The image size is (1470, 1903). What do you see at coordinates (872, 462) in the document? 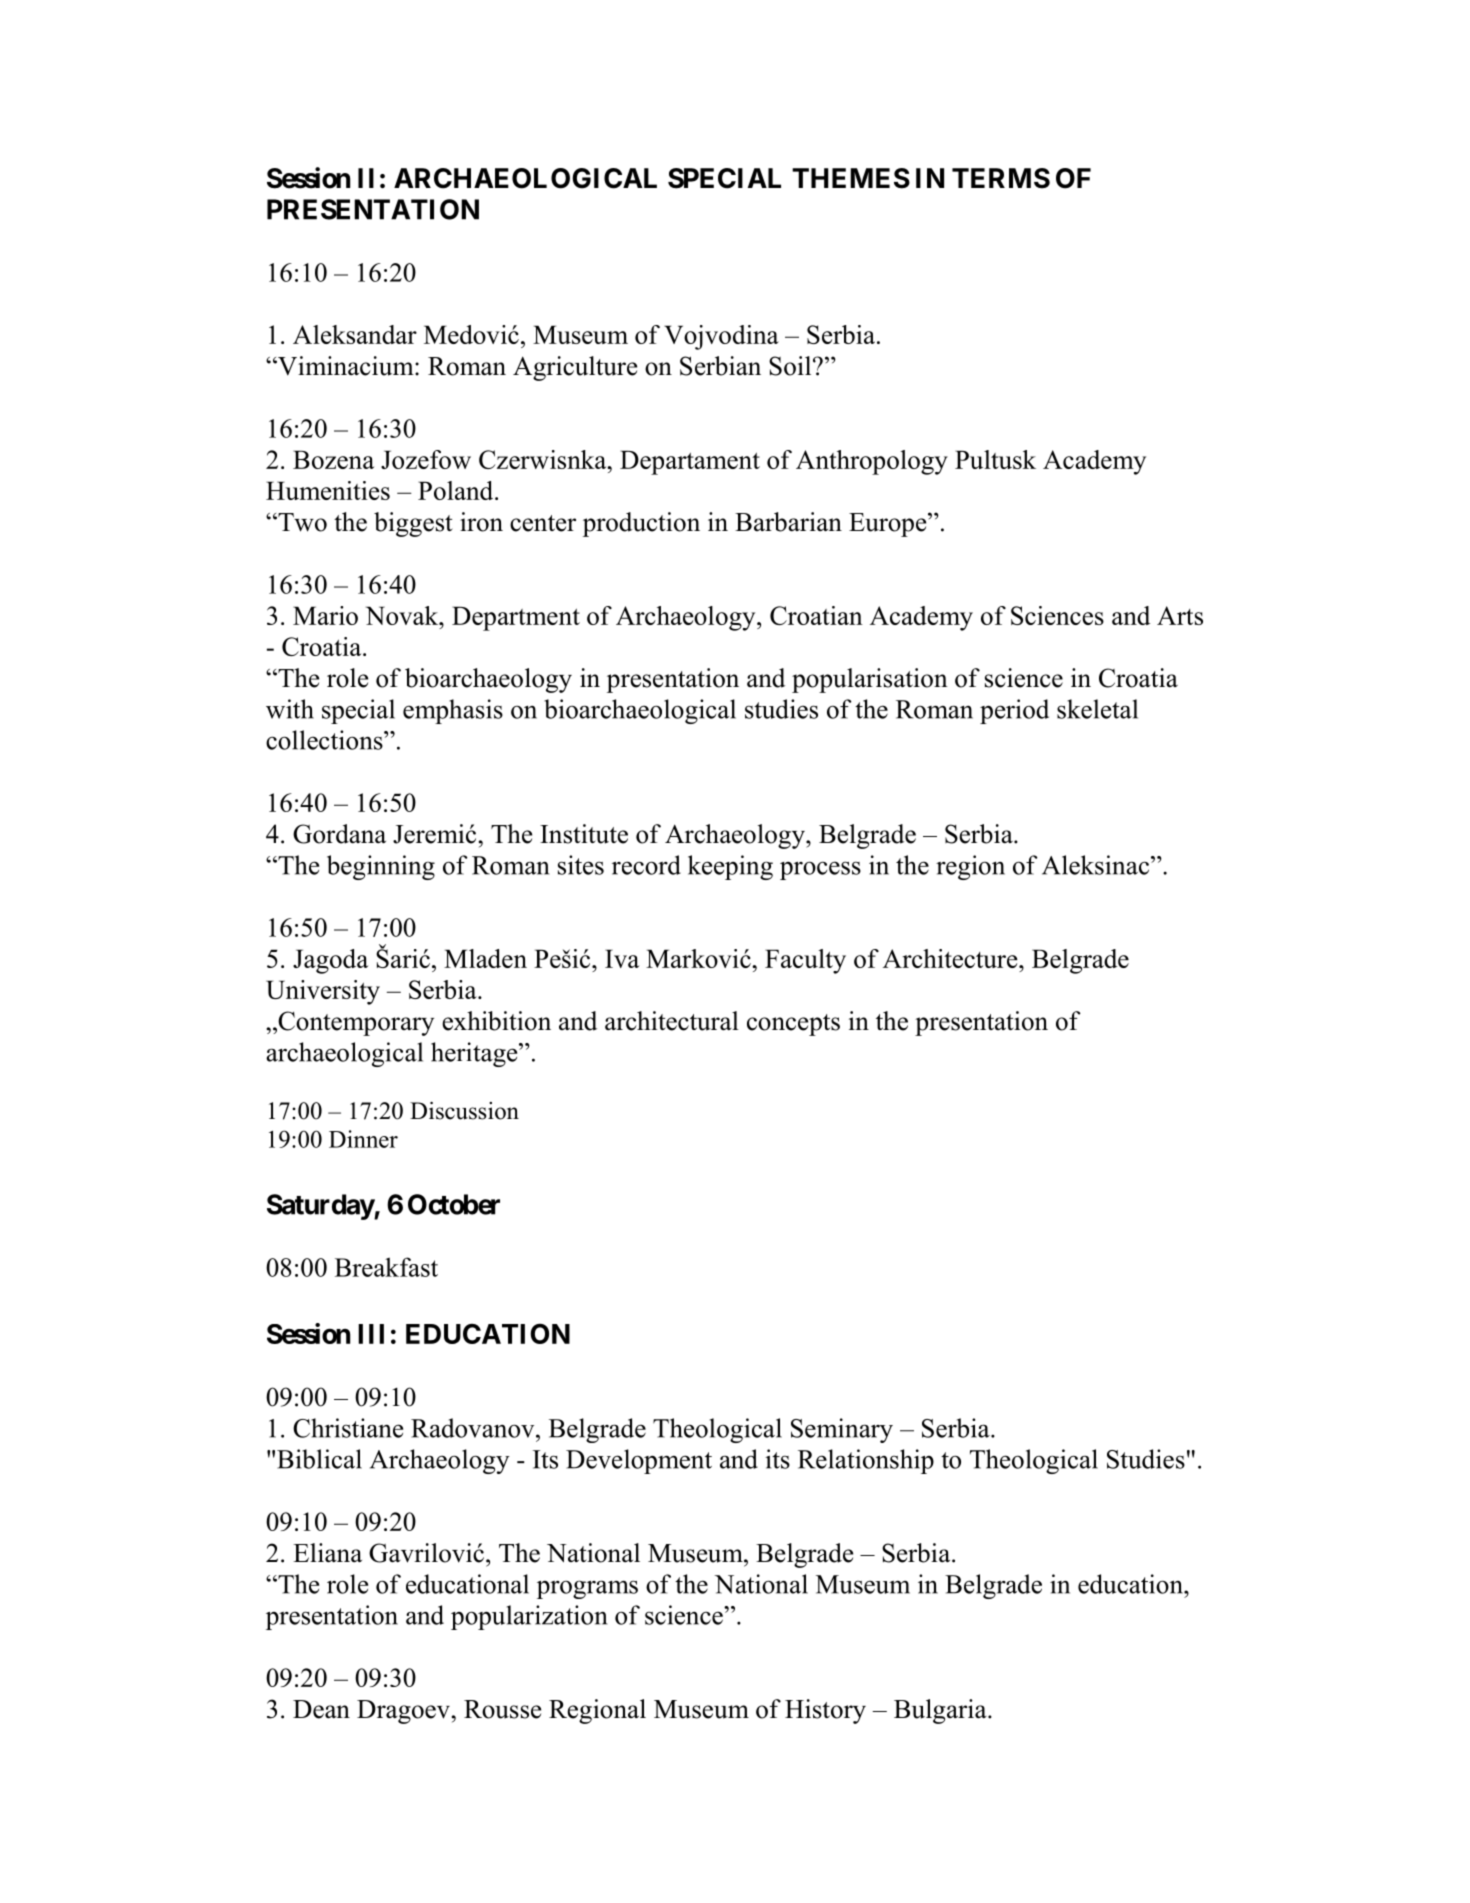
I see `Anthropology` at bounding box center [872, 462].
